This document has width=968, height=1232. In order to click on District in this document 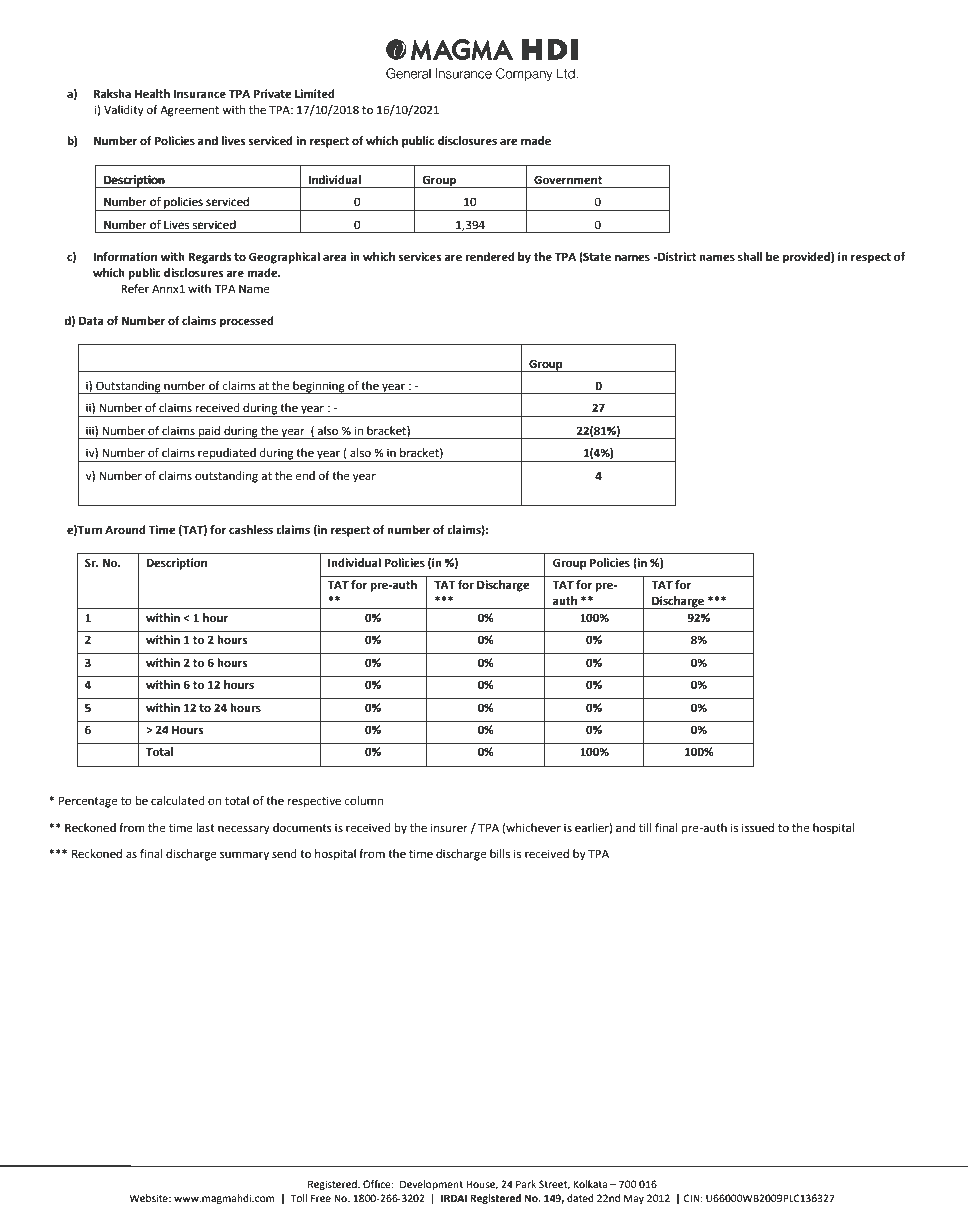, I will do `click(676, 257)`.
